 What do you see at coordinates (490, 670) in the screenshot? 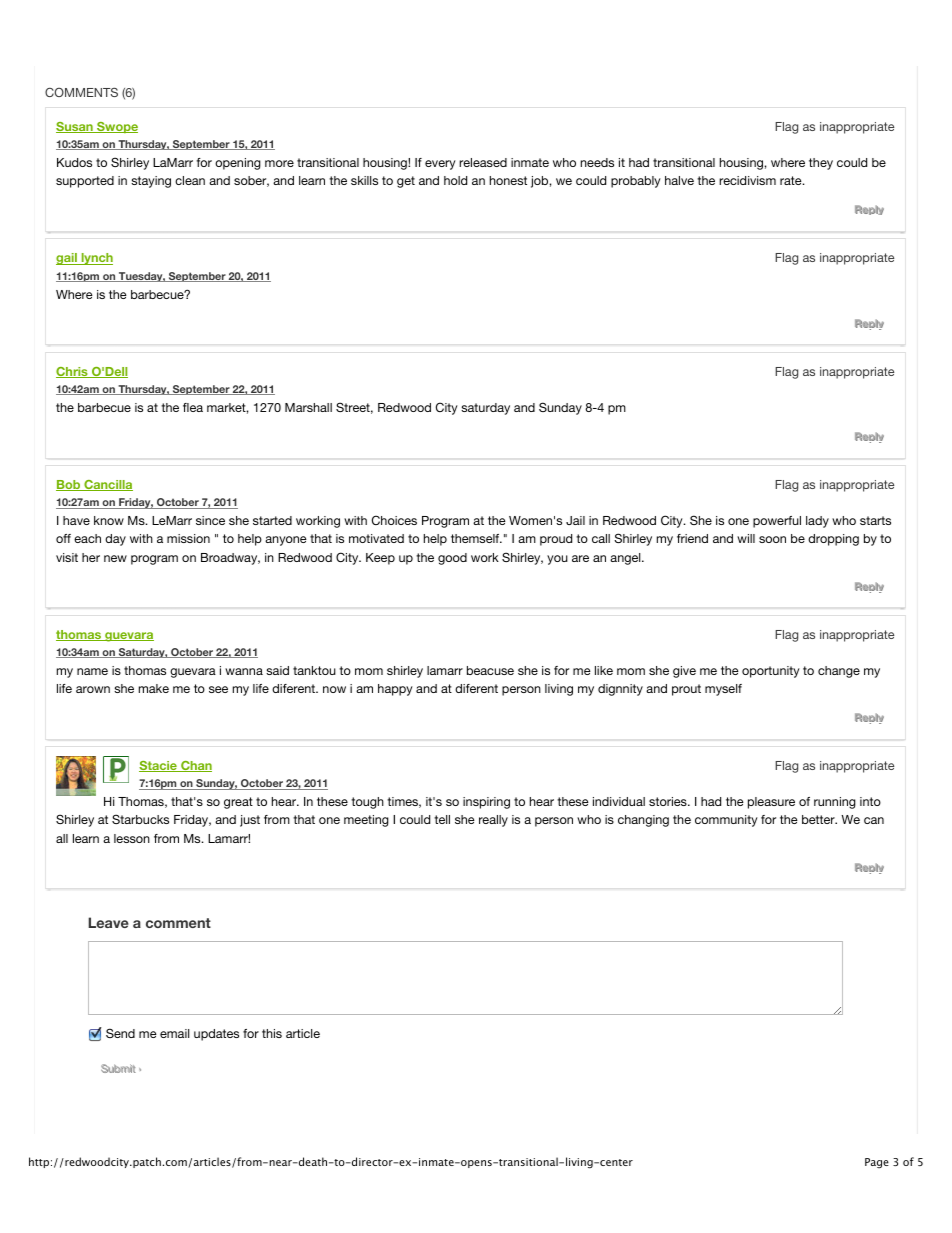
I see `beacuse` at bounding box center [490, 670].
